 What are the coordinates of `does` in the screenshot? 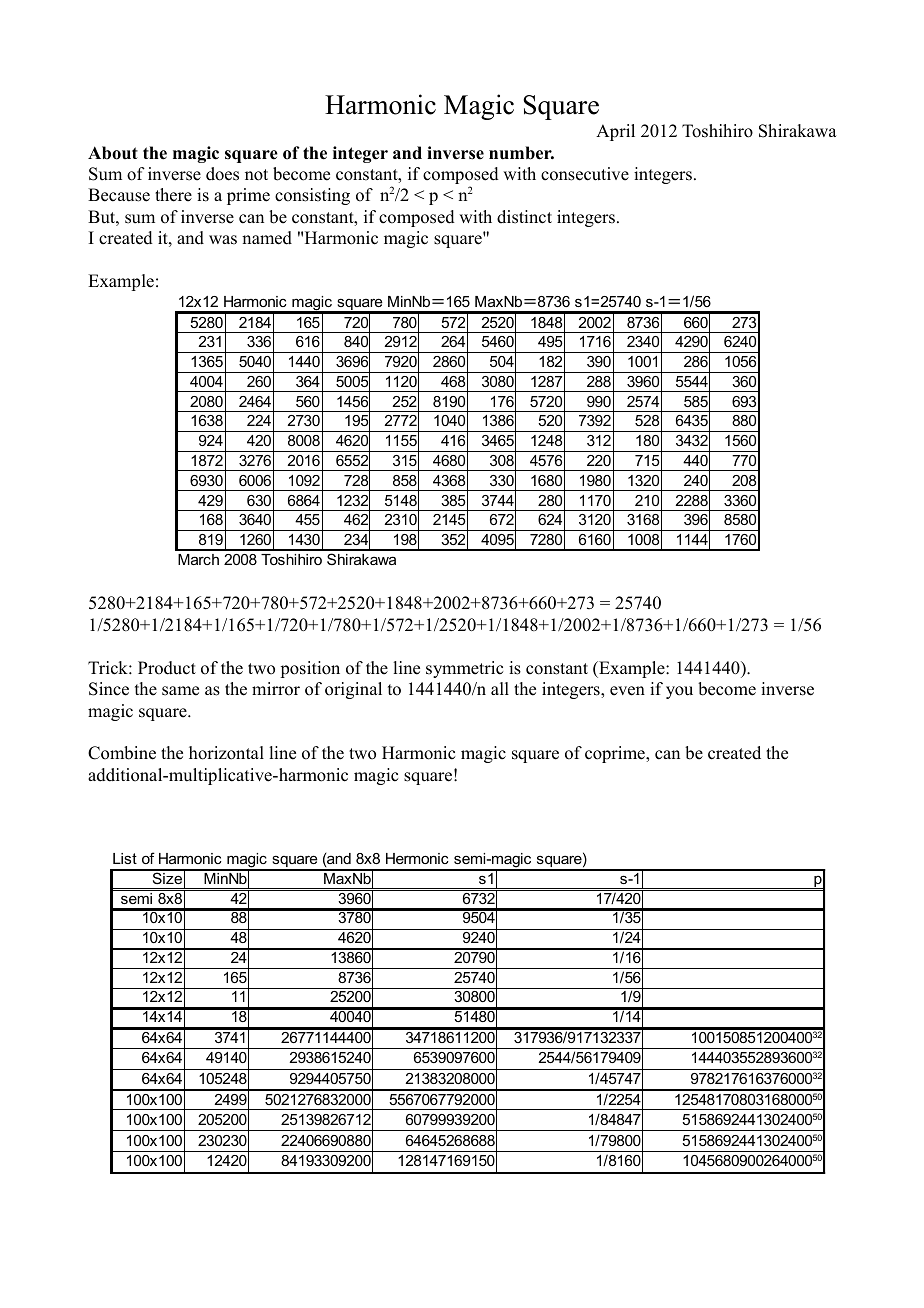 It's located at (222, 174).
